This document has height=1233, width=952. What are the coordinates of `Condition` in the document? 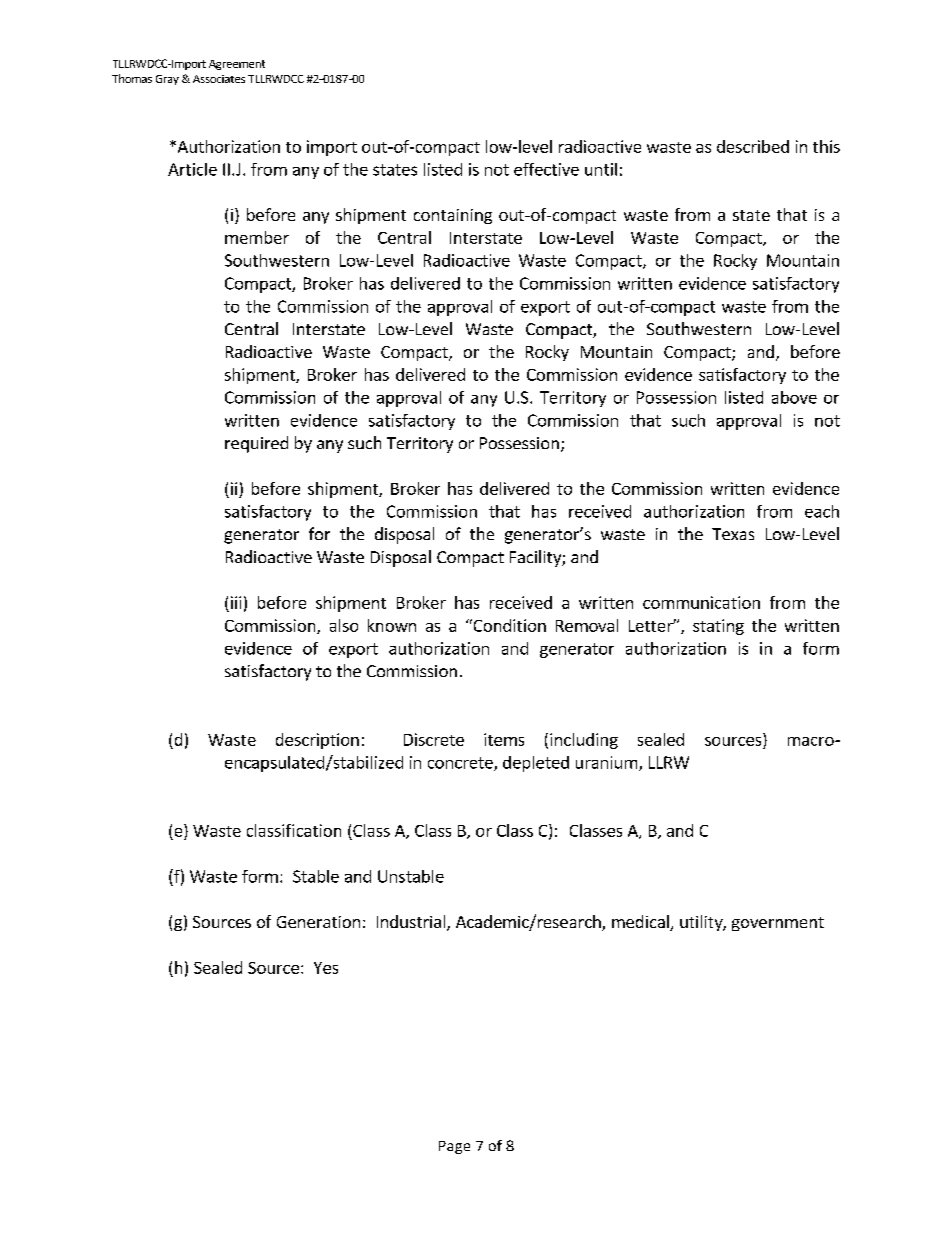 It's located at (508, 625).
